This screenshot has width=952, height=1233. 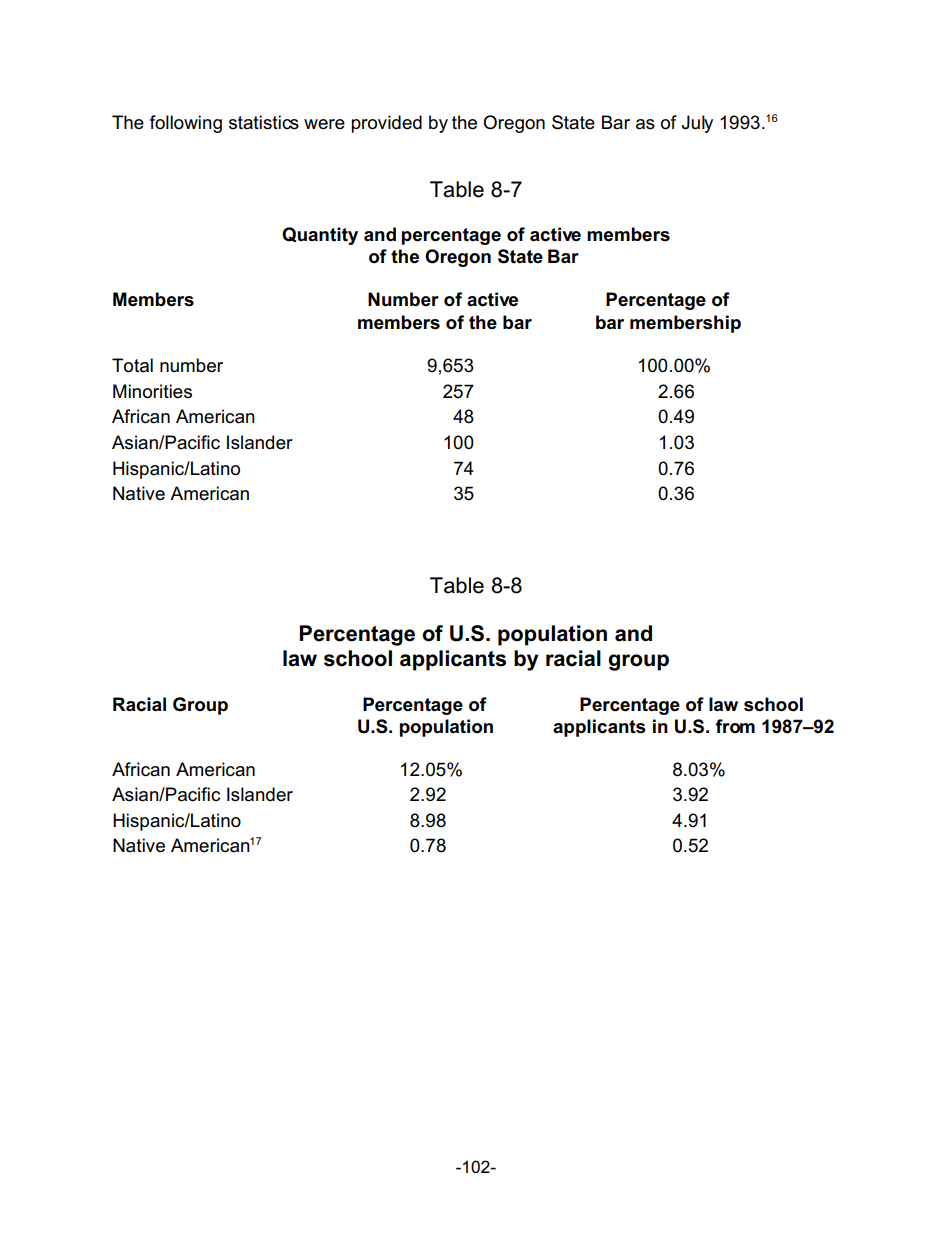 What do you see at coordinates (697, 124) in the screenshot?
I see `July` at bounding box center [697, 124].
